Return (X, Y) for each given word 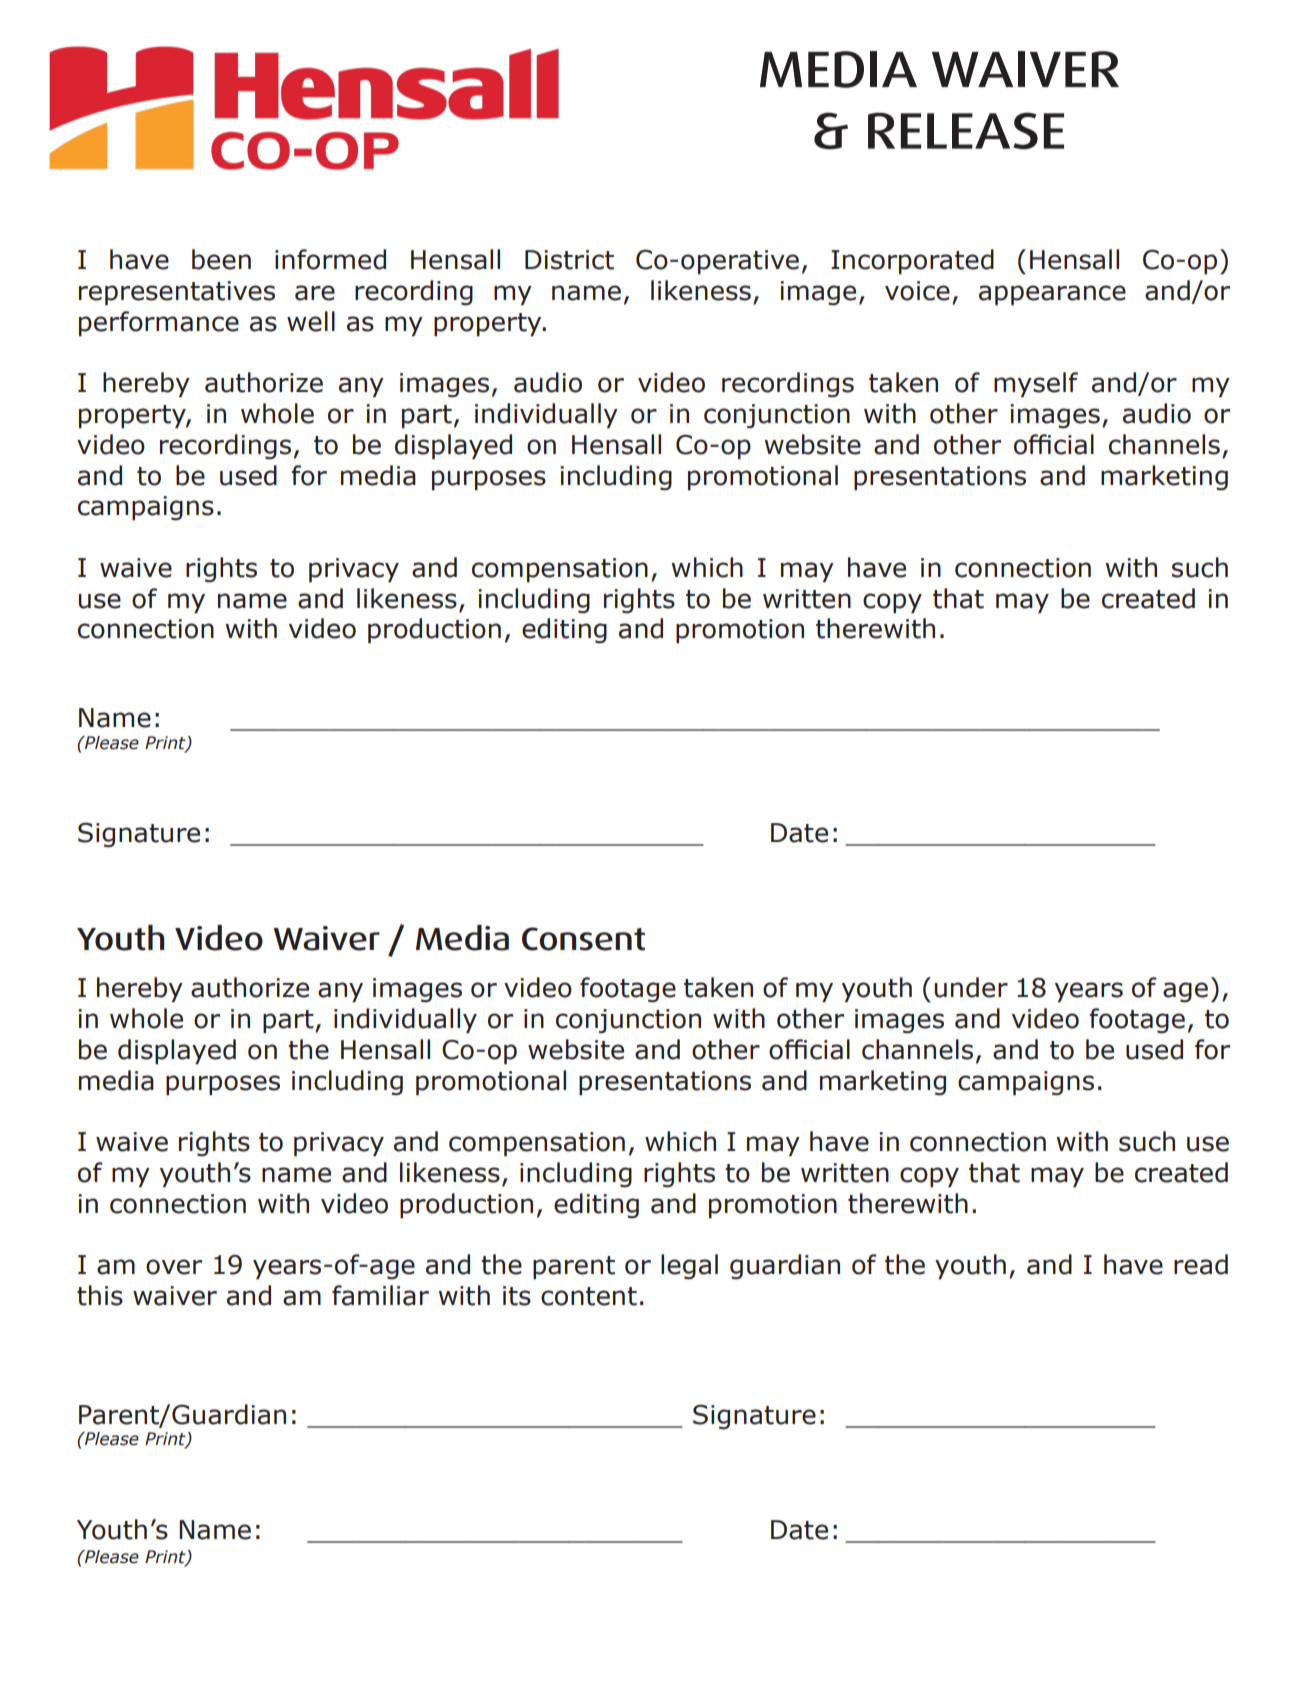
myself (1036, 385)
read (1201, 1264)
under (971, 987)
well (311, 321)
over (174, 1267)
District (569, 260)
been (221, 259)
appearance (1052, 295)
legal (689, 1266)
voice (917, 291)
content (589, 1296)
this (100, 1295)
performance (159, 324)
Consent (583, 939)
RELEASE (966, 130)
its (517, 1296)
